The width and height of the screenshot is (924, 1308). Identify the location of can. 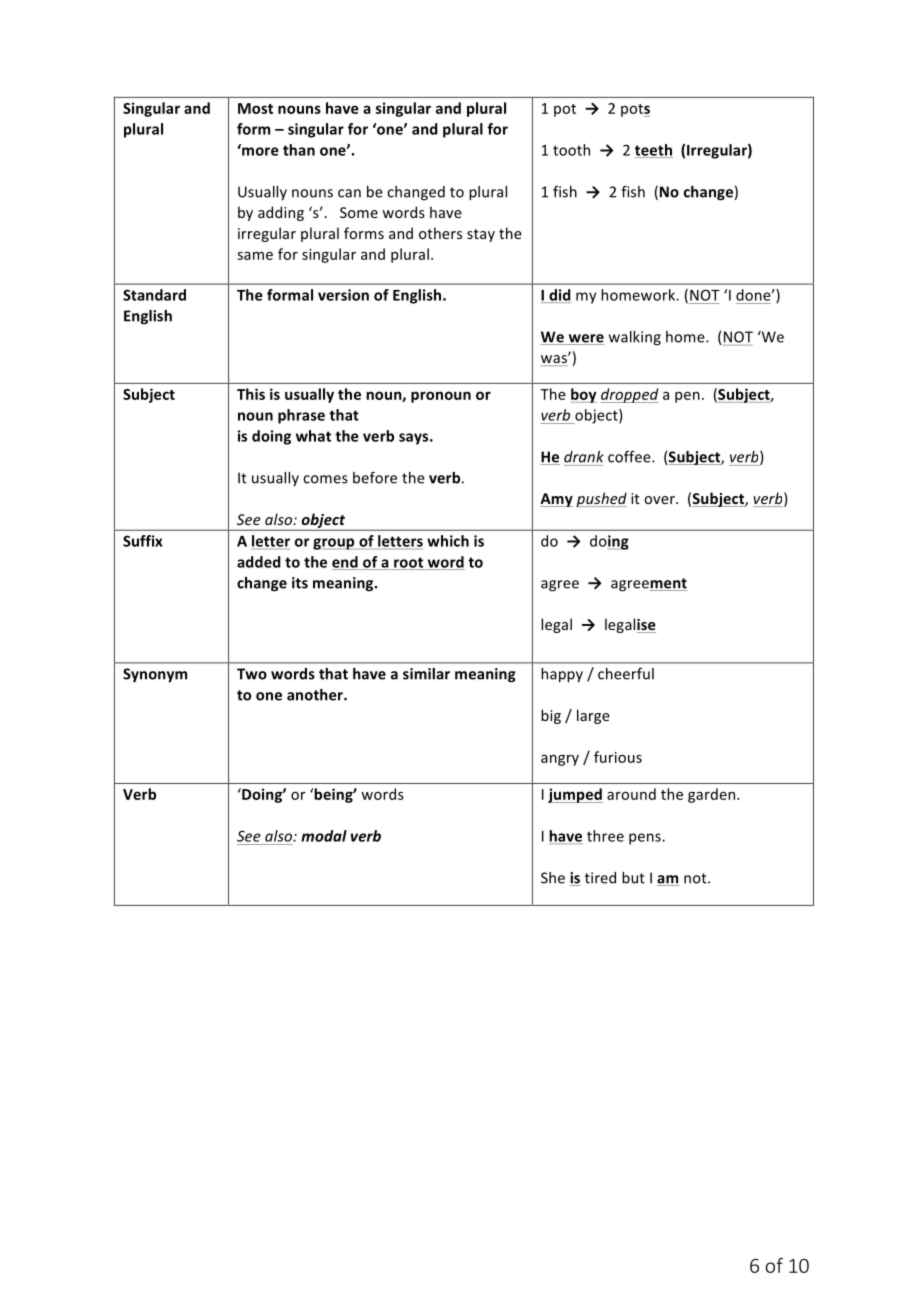
(349, 193).
